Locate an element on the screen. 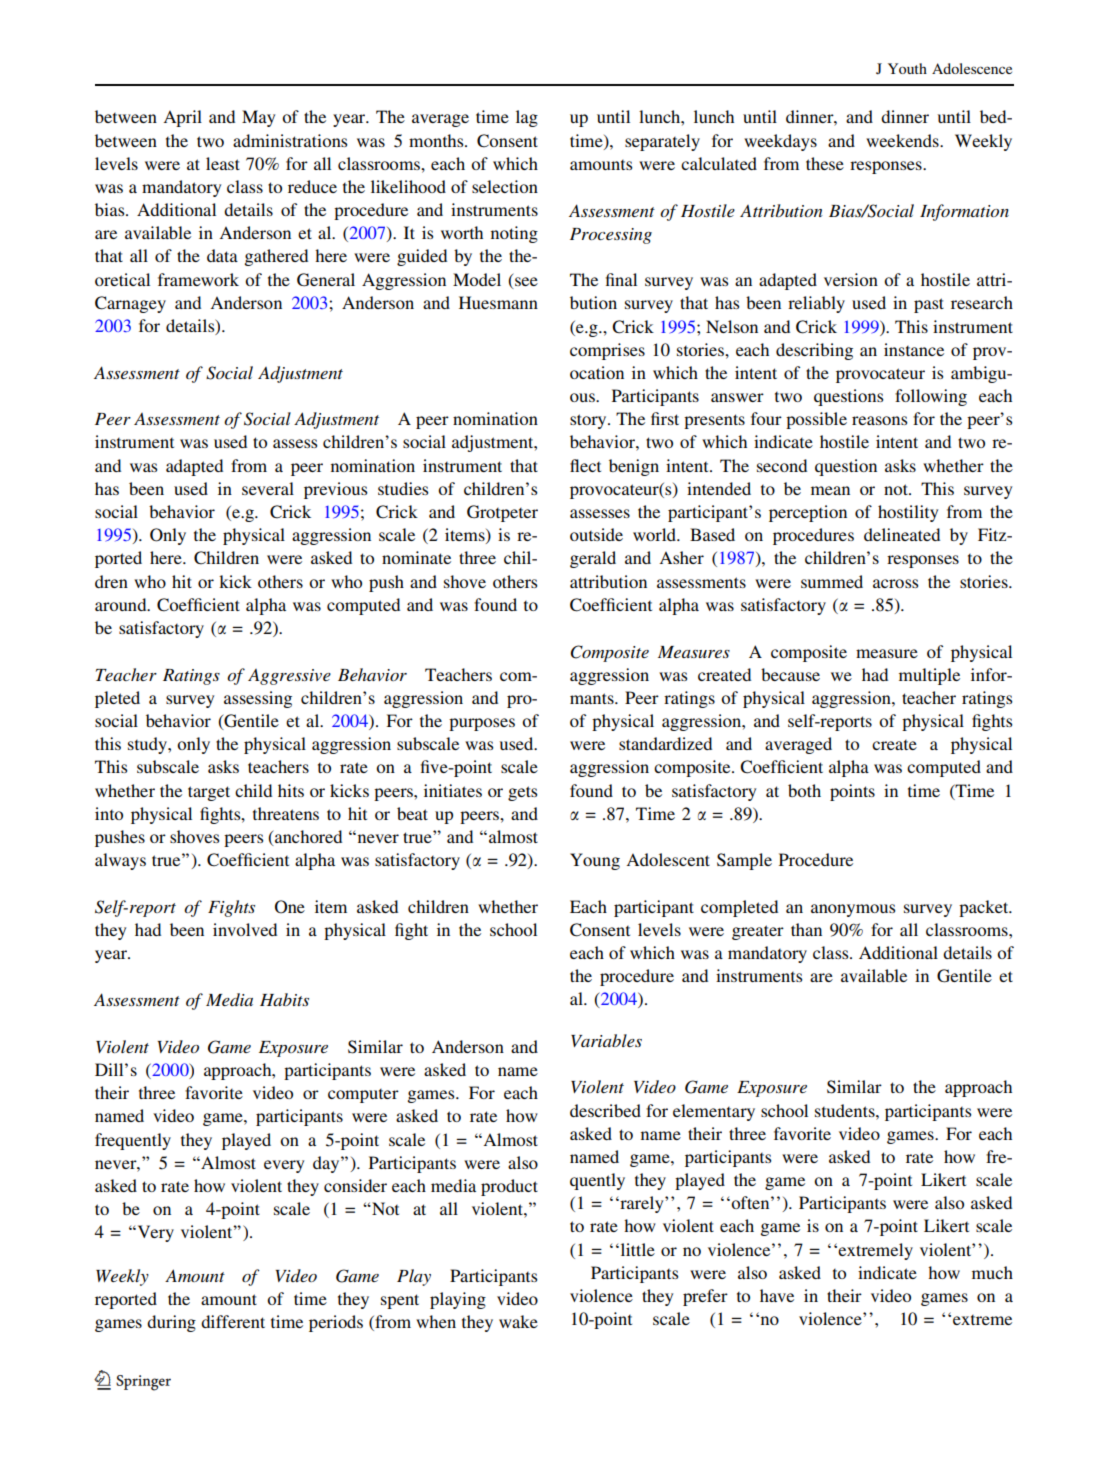 The height and width of the screenshot is (1472, 1108). Young is located at coordinates (595, 861).
